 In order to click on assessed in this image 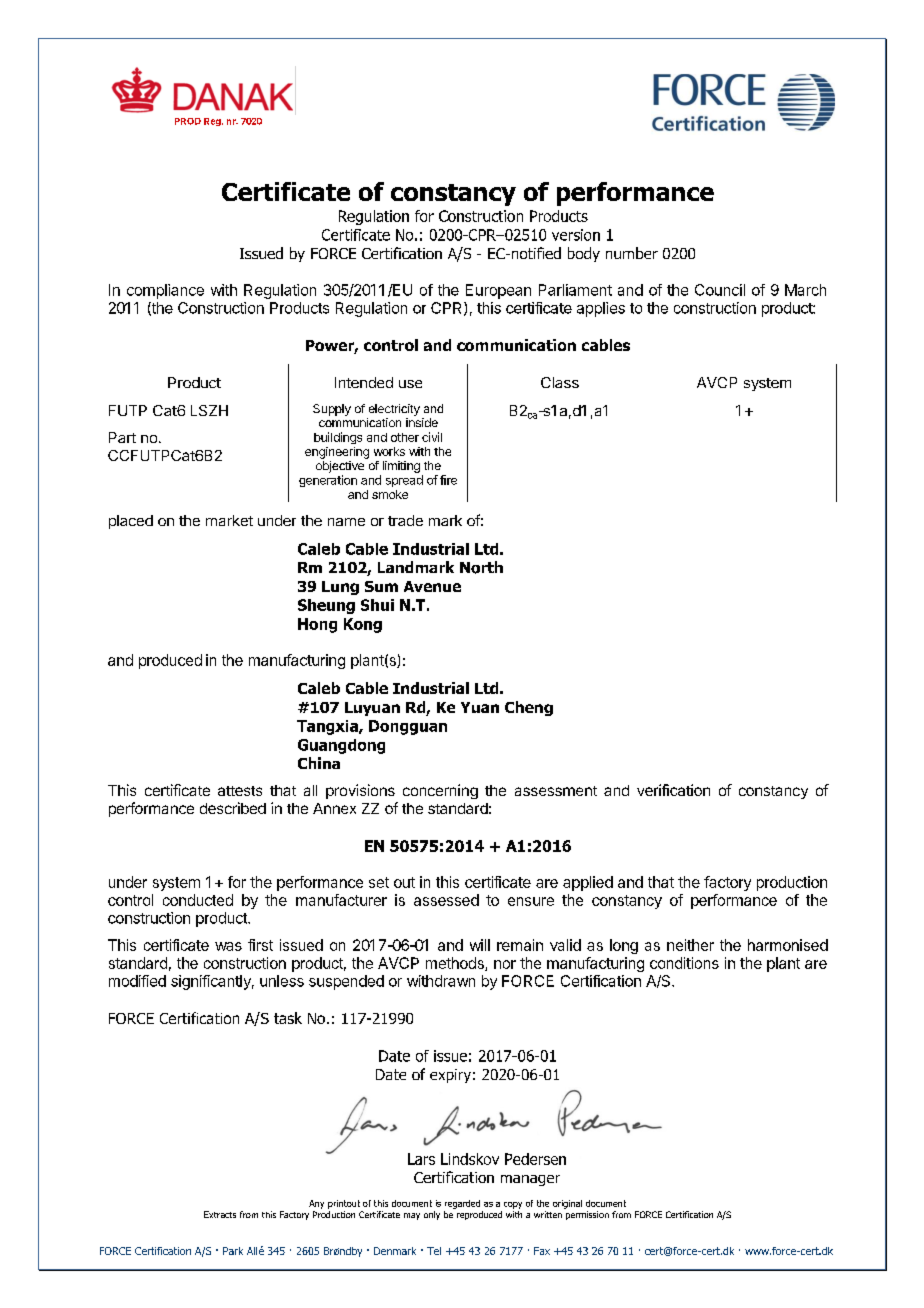, I will do `click(446, 900)`.
